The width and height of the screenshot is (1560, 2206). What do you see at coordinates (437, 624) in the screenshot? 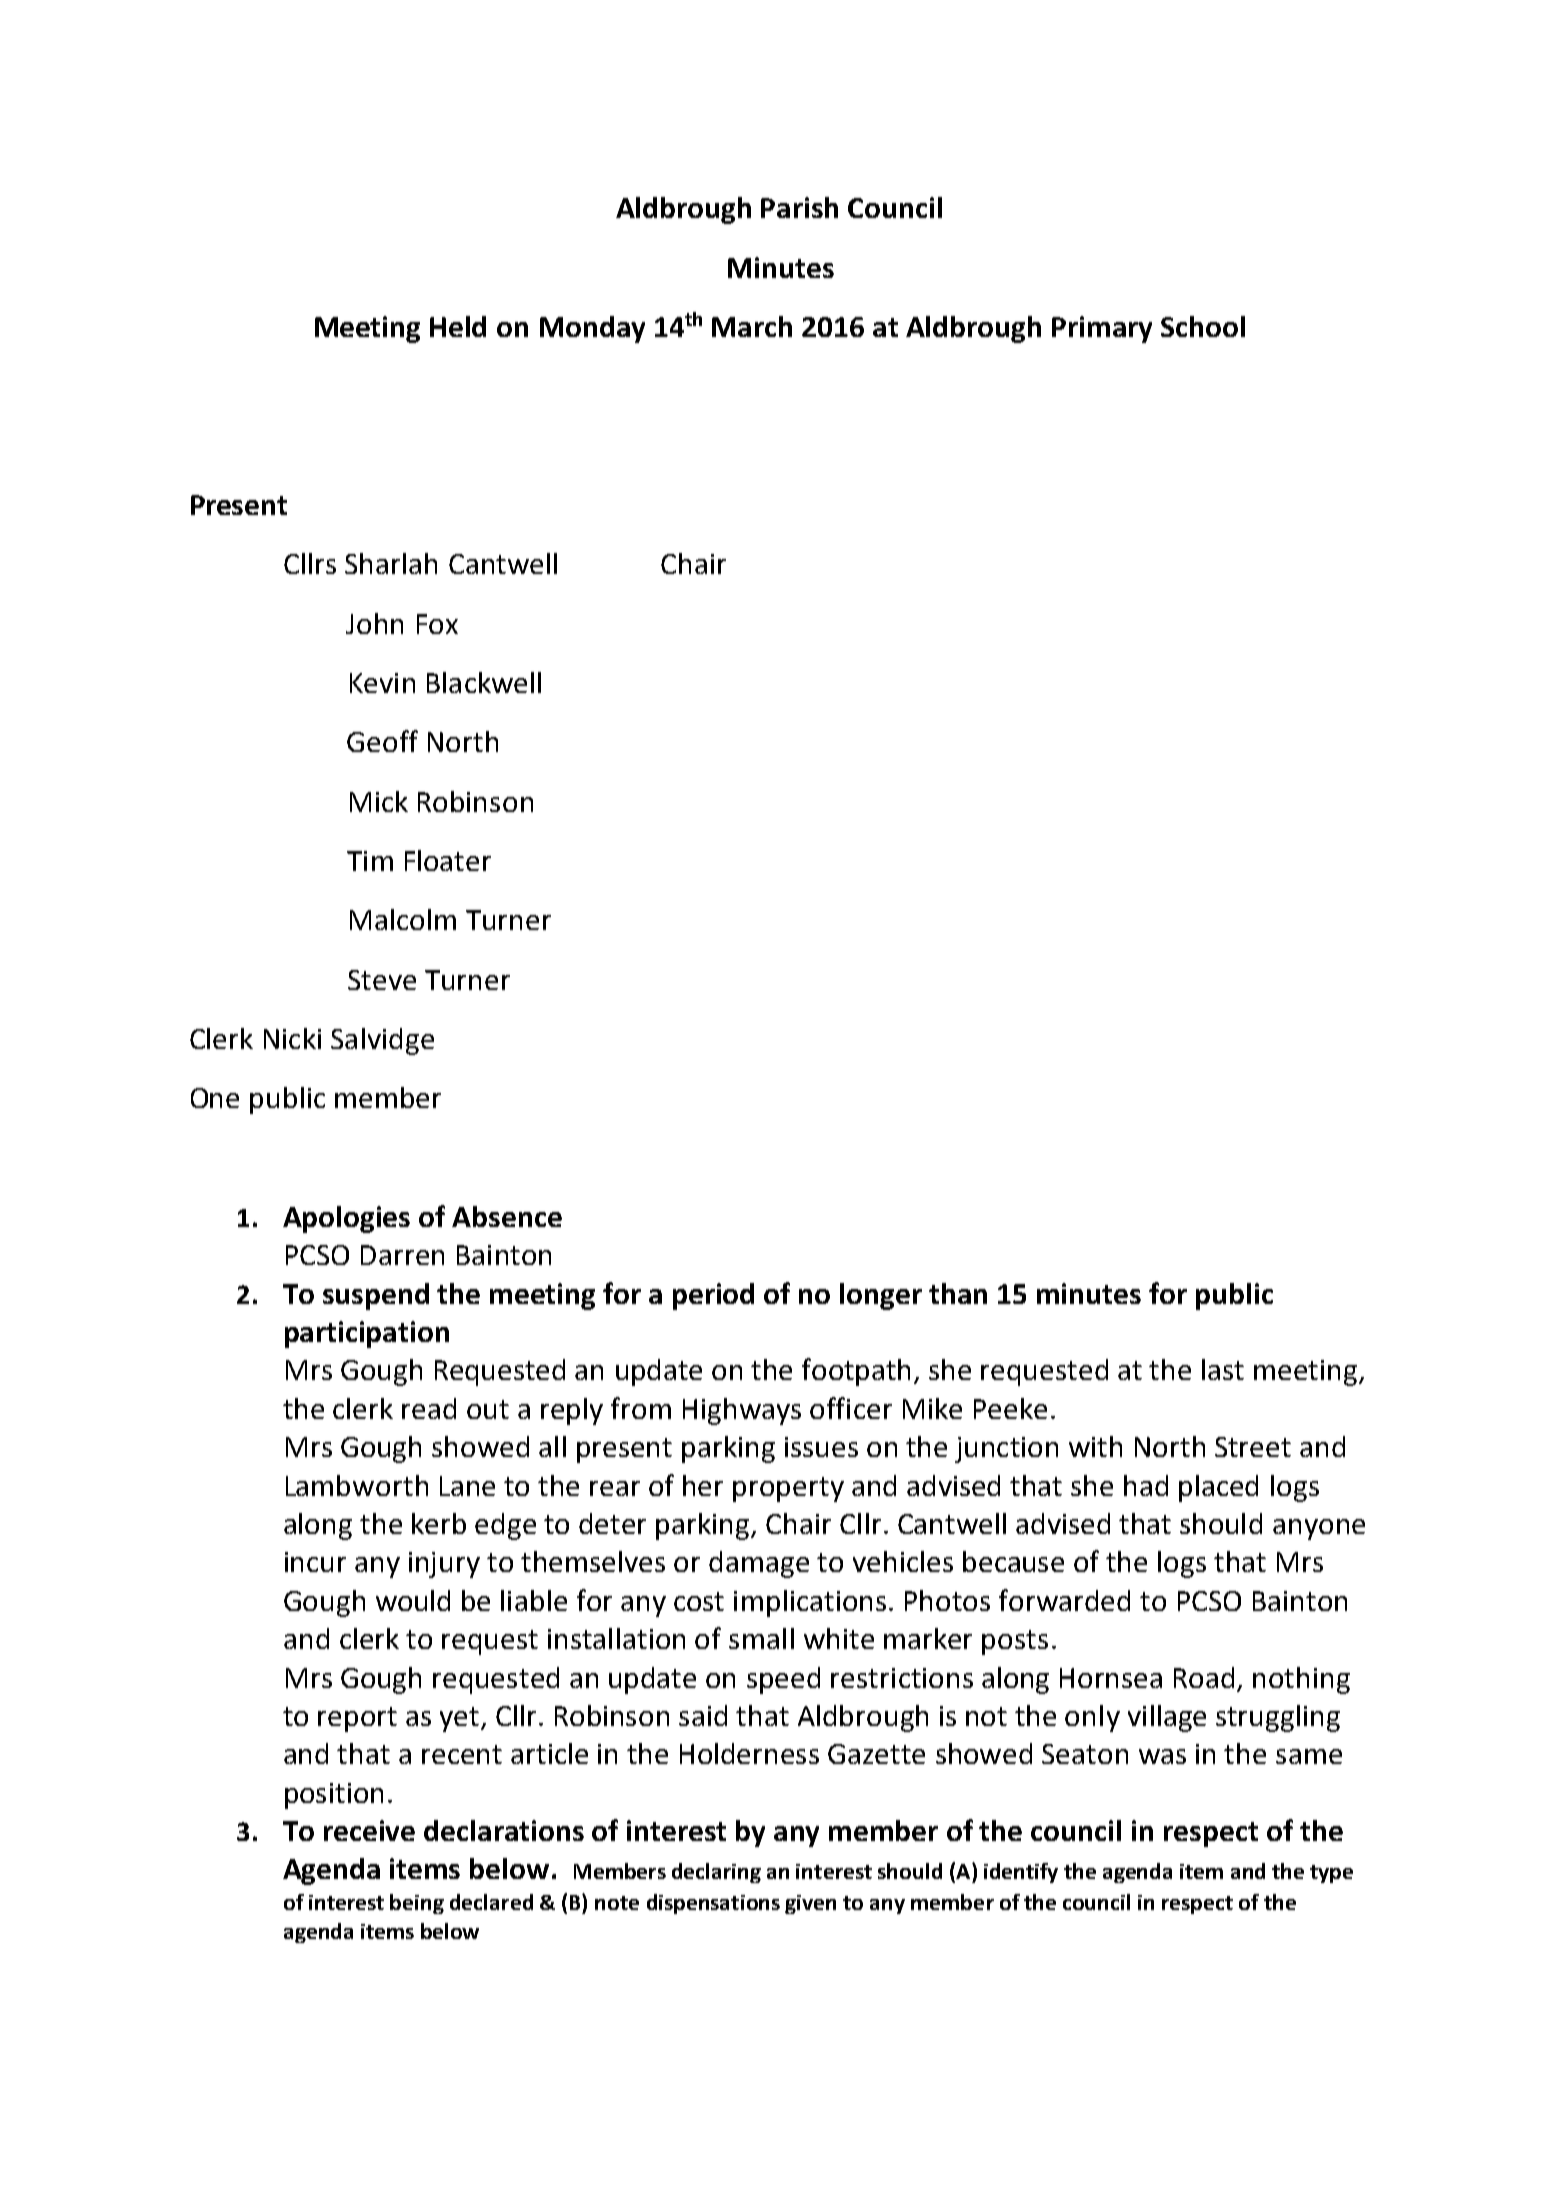
I see `Fox` at bounding box center [437, 624].
